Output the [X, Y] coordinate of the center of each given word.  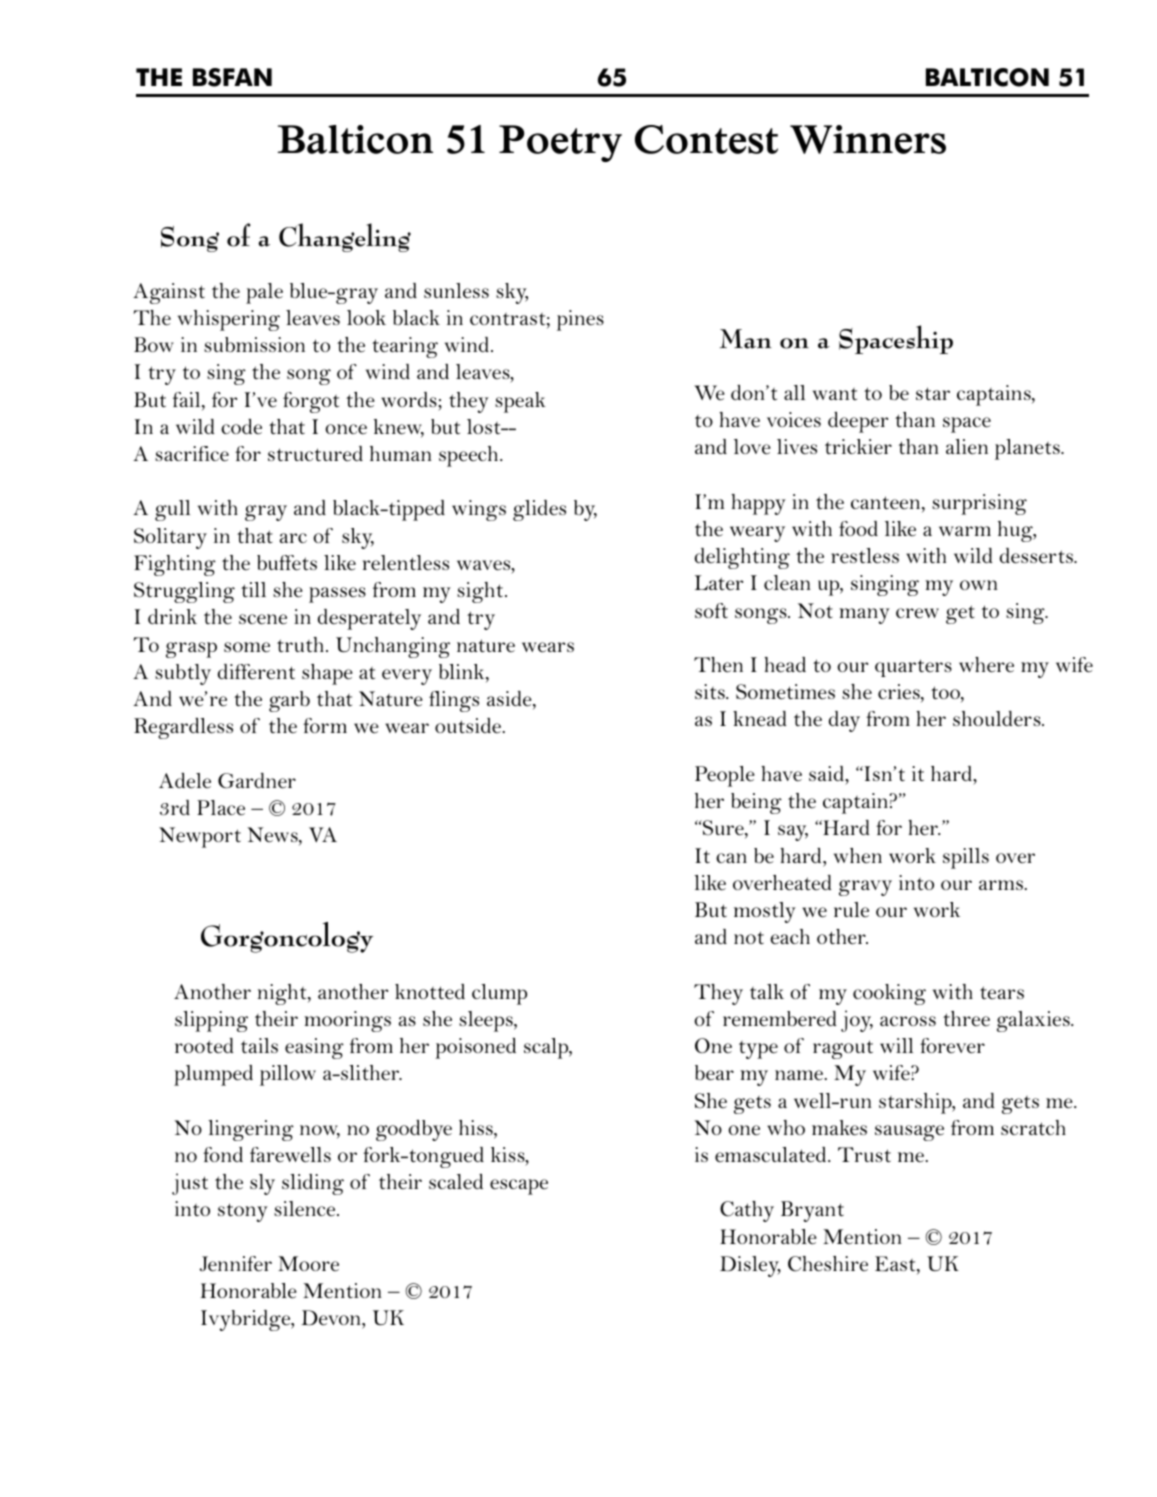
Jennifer [236, 1264]
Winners [868, 139]
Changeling [345, 237]
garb [289, 701]
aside [510, 700]
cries [900, 693]
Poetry [560, 143]
